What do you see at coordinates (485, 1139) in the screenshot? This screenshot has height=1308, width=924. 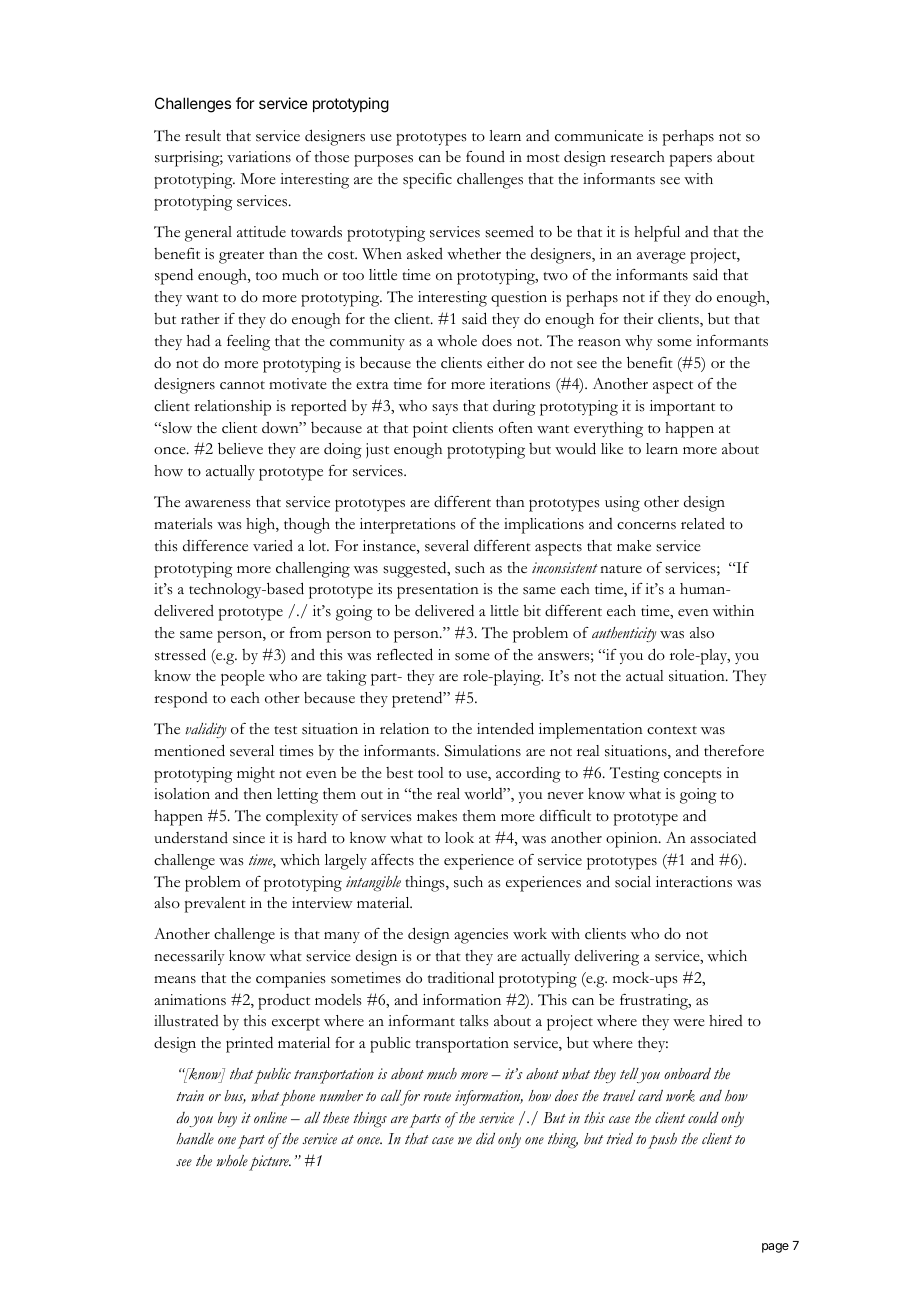 I see `did` at bounding box center [485, 1139].
